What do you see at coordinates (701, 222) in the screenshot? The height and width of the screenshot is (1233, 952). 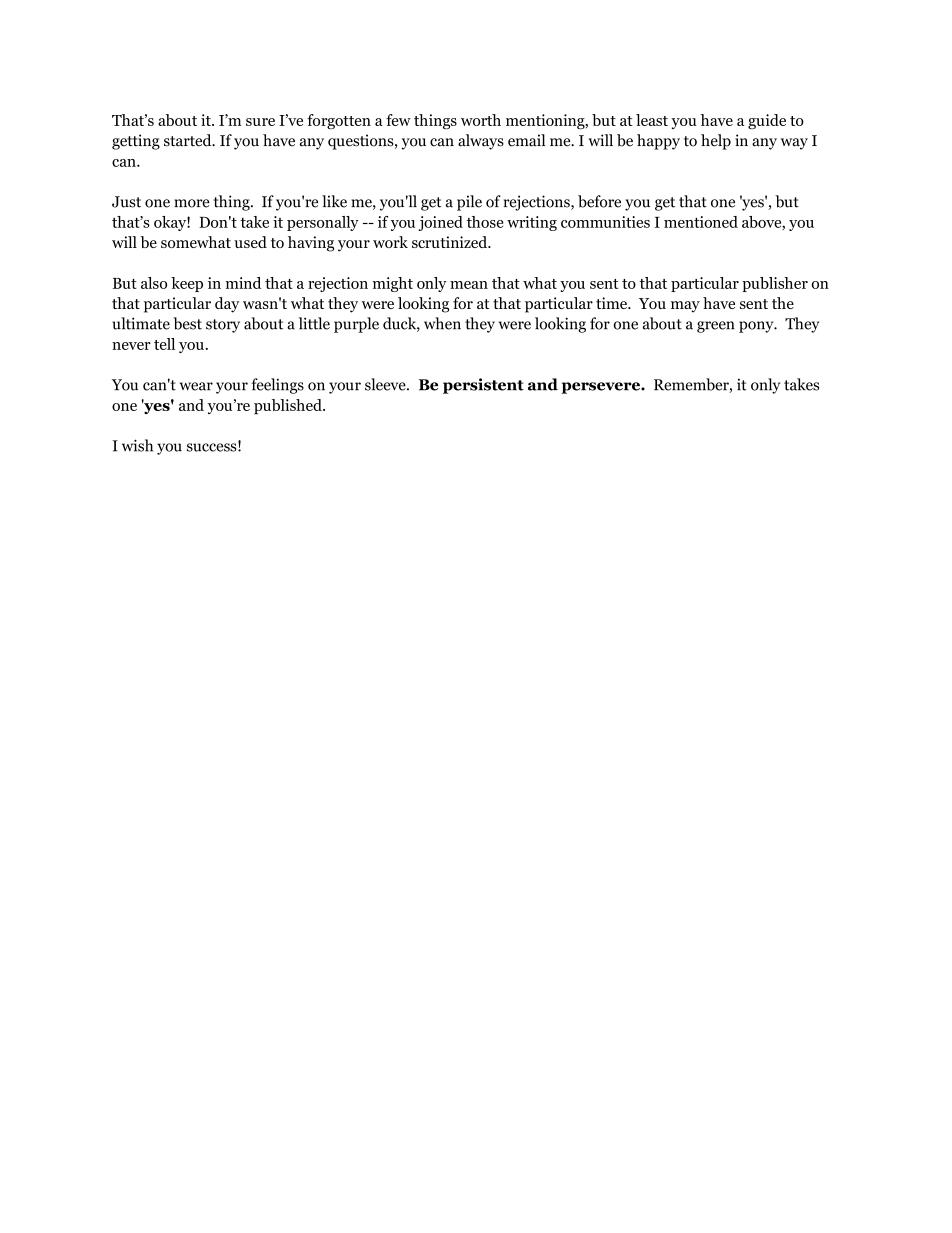 I see `mentioned` at bounding box center [701, 222].
